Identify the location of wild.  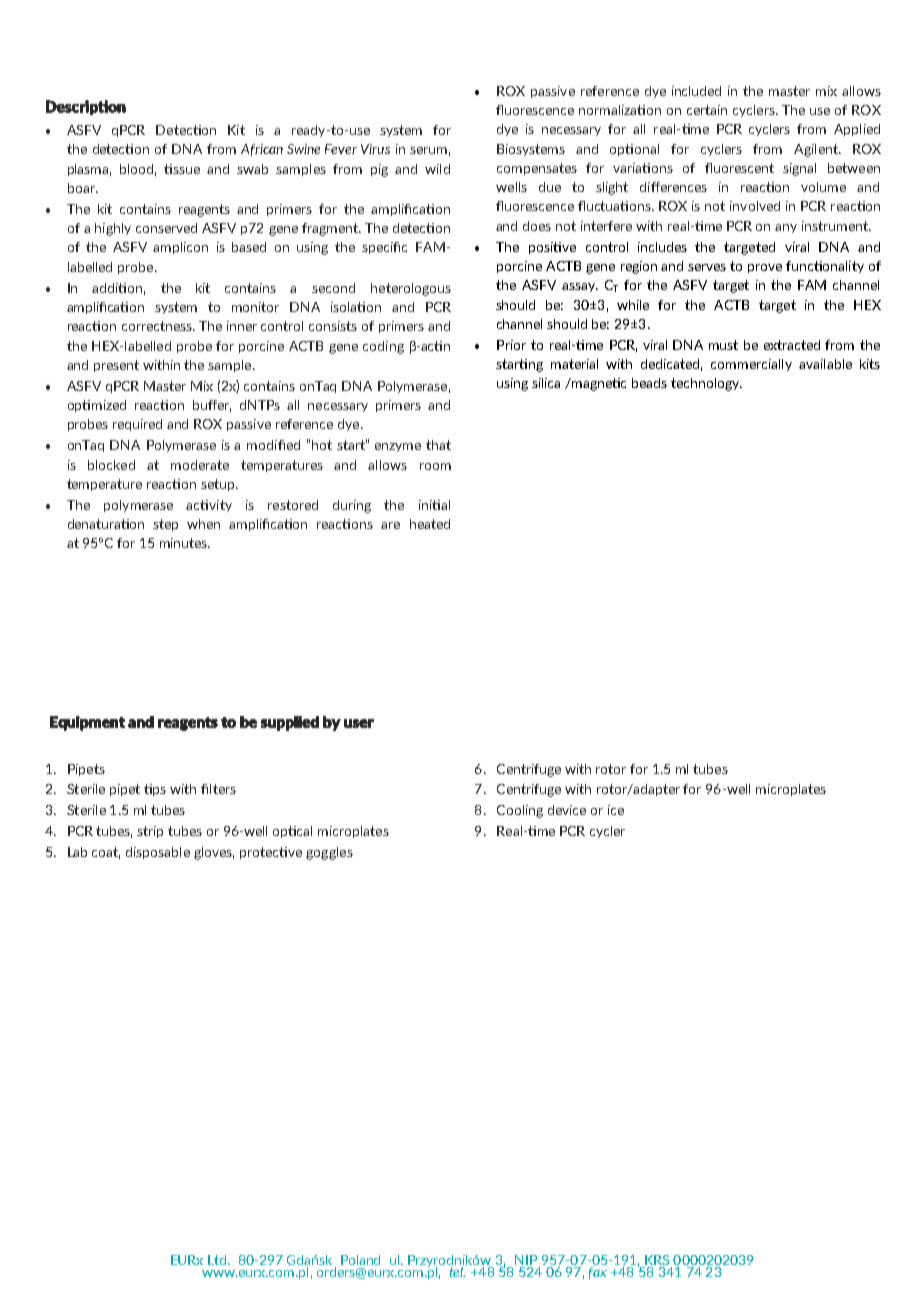
(437, 169).
